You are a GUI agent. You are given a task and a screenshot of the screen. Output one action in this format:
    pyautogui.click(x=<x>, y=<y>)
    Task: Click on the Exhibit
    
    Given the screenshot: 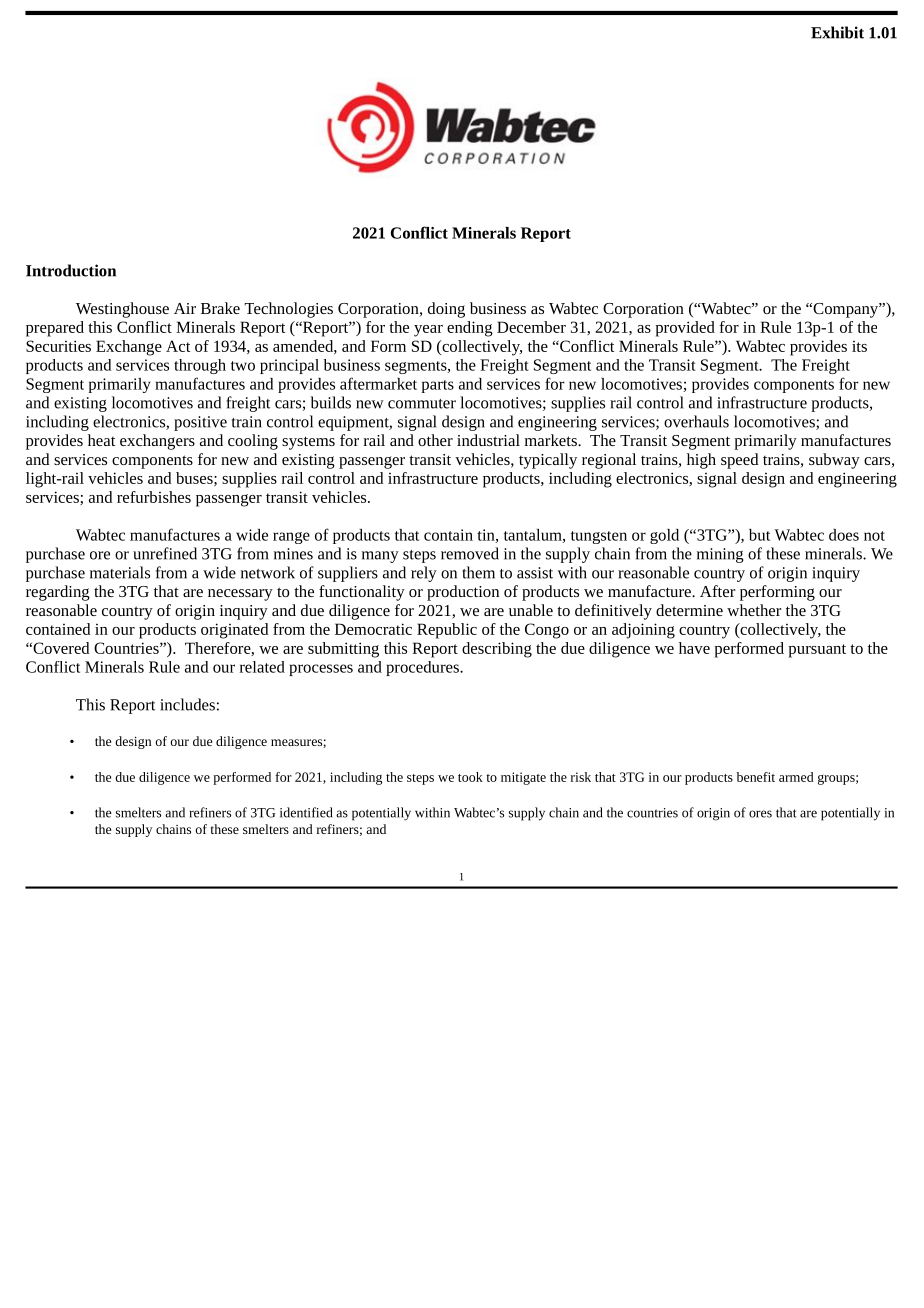 What is the action you would take?
    pyautogui.click(x=837, y=32)
